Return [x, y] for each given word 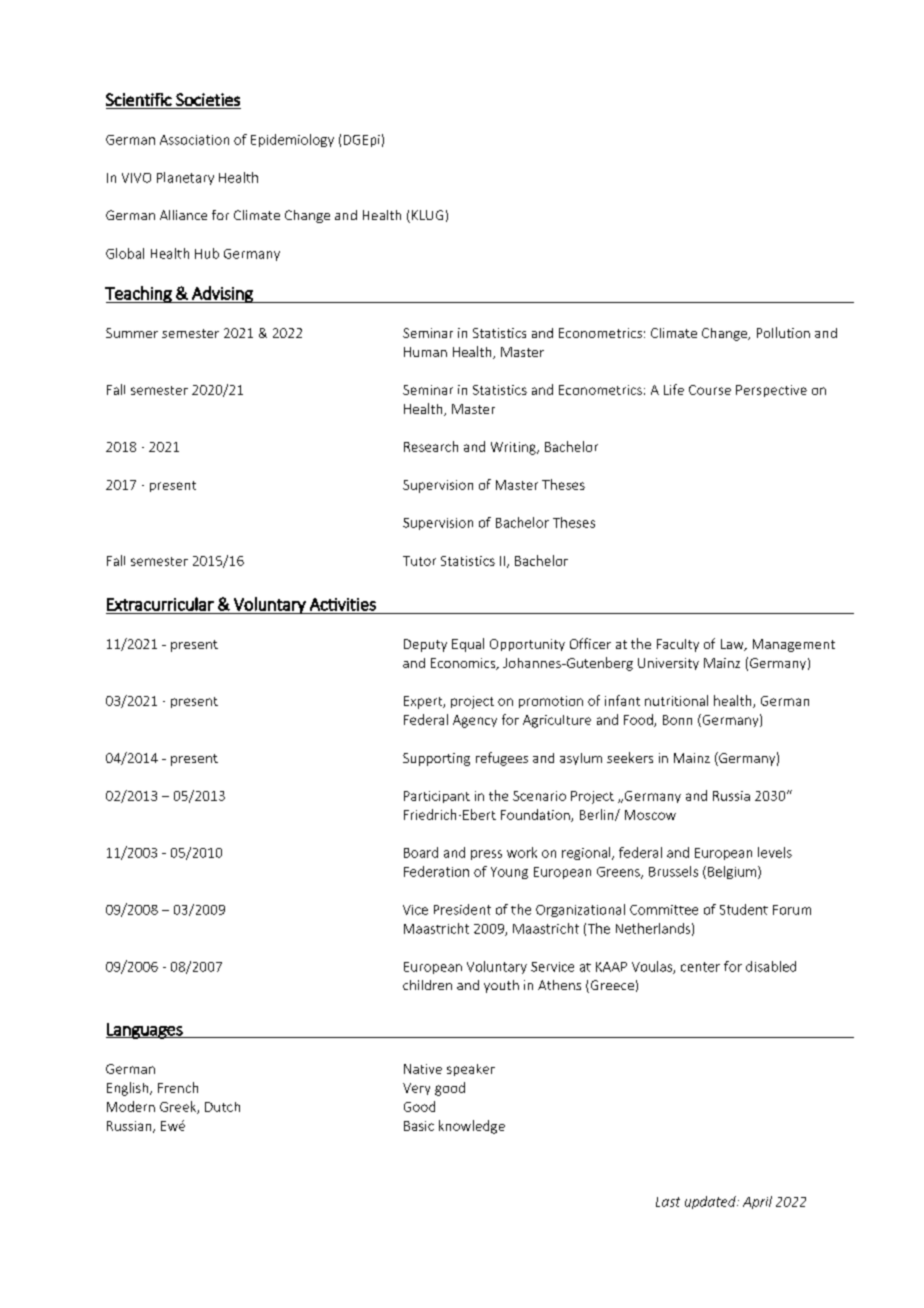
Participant [437, 797]
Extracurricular [160, 604]
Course [710, 390]
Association [194, 140]
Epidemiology [292, 140]
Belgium [732, 872]
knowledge [472, 1127]
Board [421, 852]
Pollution [783, 332]
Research [431, 446]
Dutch [222, 1107]
